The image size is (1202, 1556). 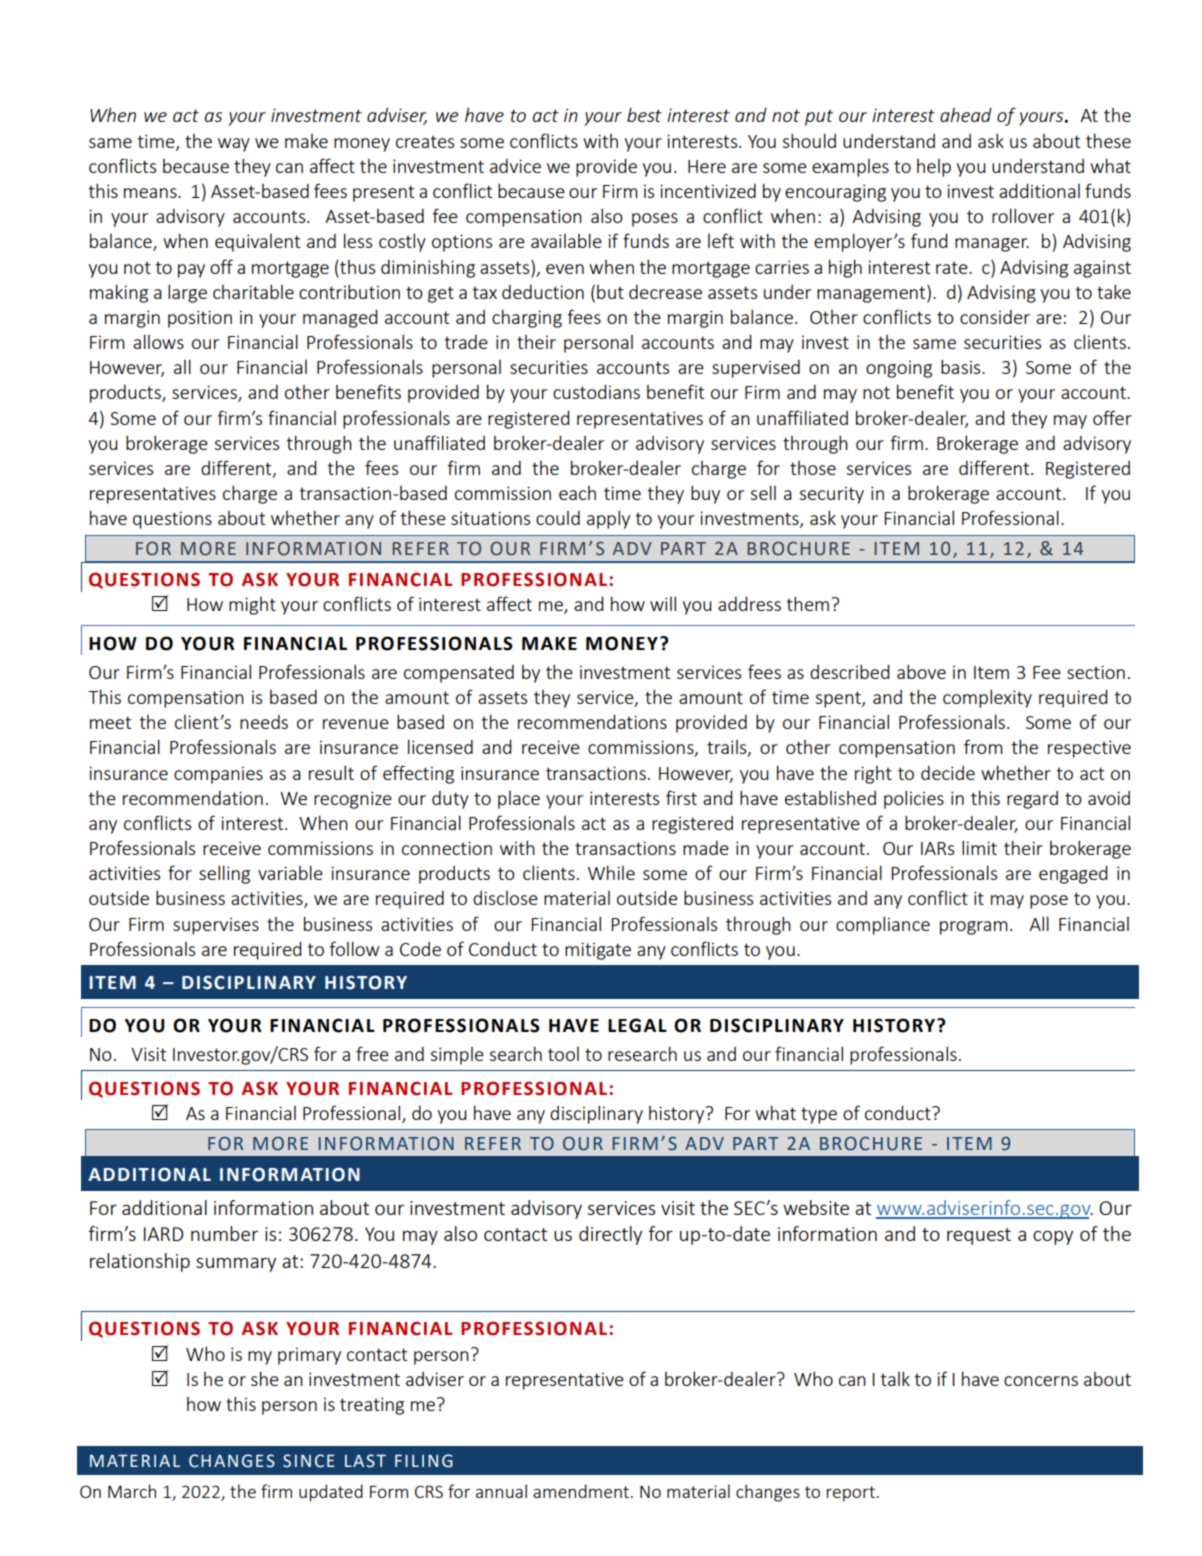 I want to click on will, so click(x=663, y=603).
